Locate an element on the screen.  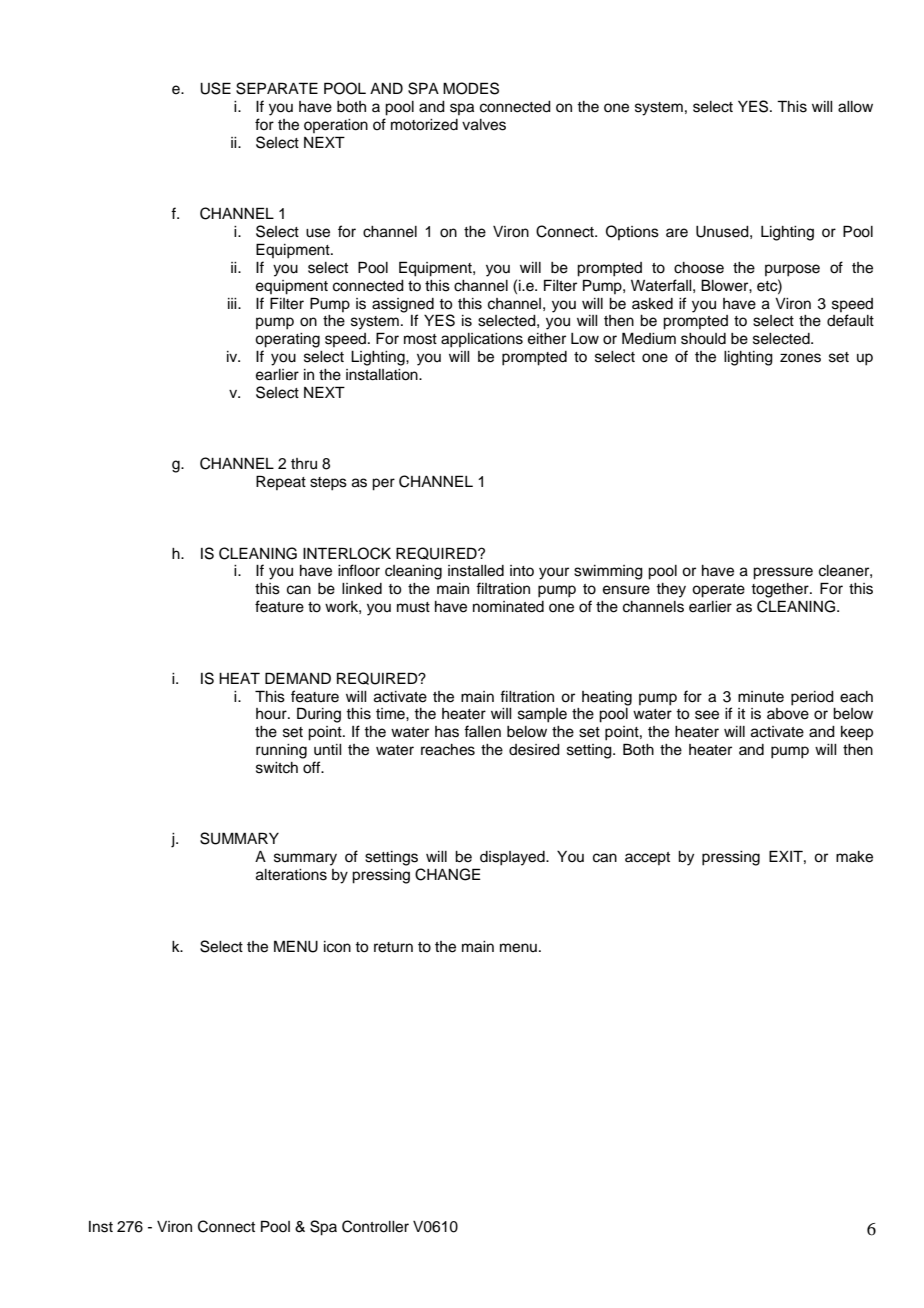
your is located at coordinates (554, 573).
